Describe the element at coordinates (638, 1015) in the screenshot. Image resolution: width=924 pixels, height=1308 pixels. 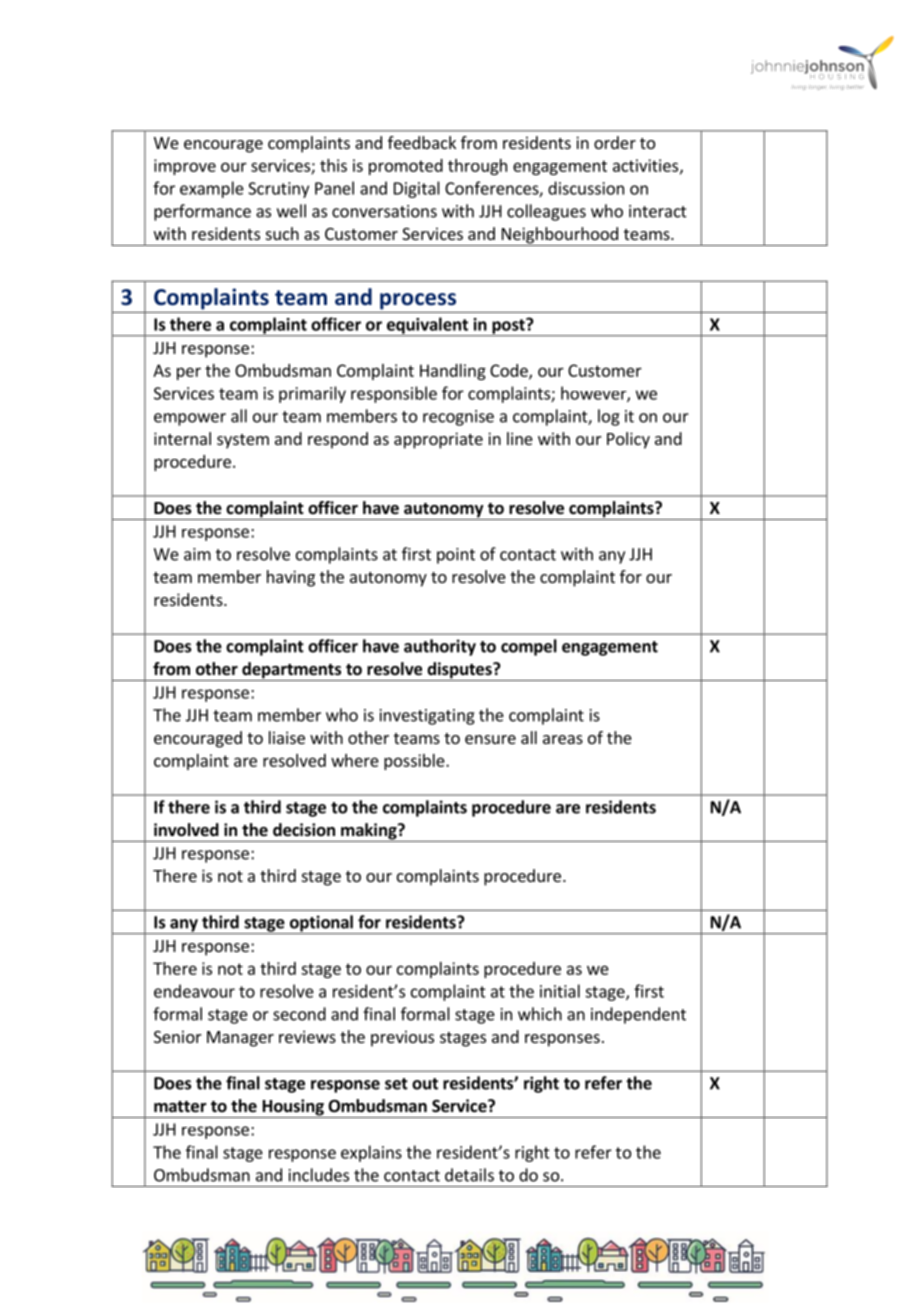
I see `independent` at that location.
